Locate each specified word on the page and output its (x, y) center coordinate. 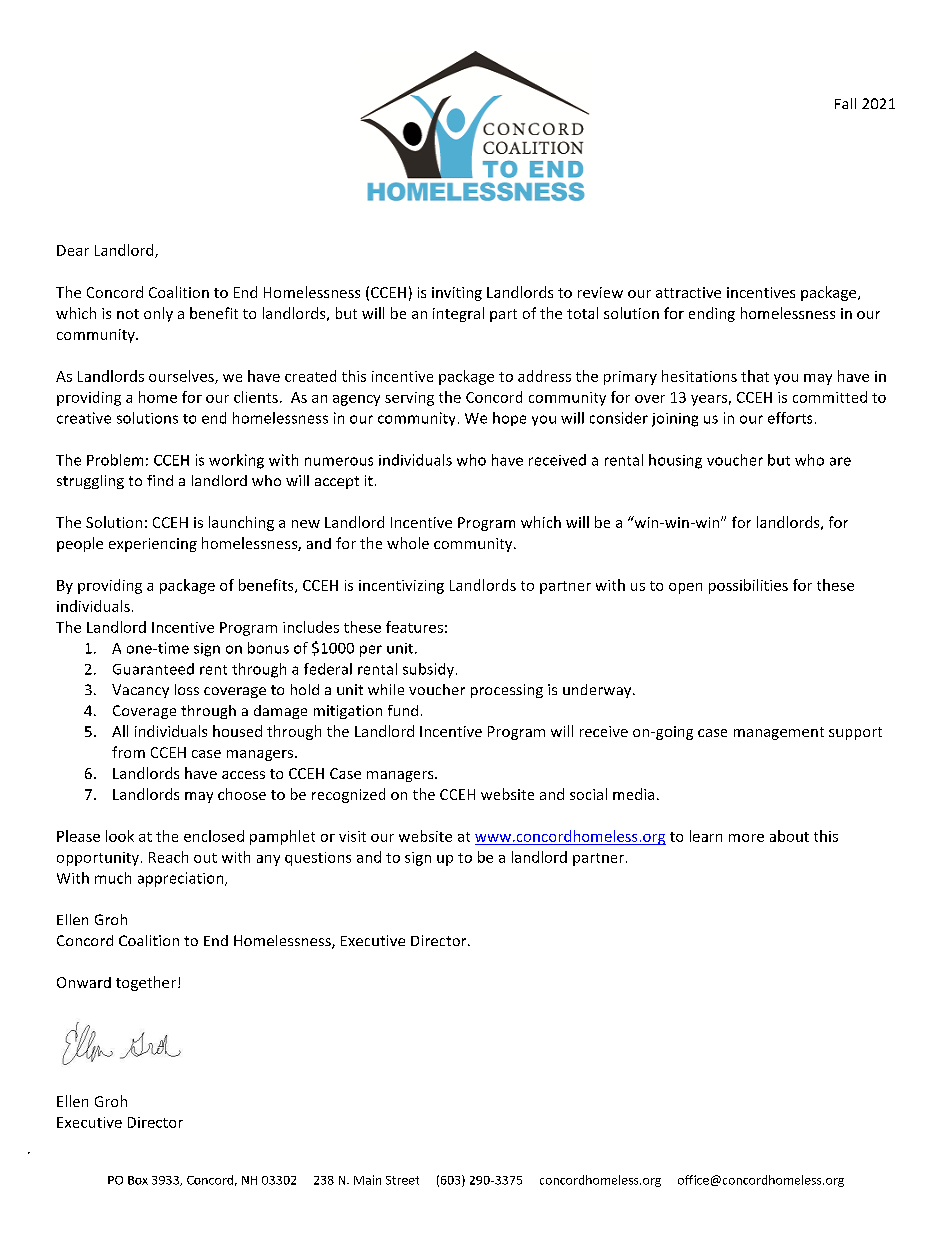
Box (138, 1180)
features (414, 627)
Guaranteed (153, 669)
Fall (845, 103)
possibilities (748, 586)
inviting (457, 294)
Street (402, 1180)
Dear (73, 250)
